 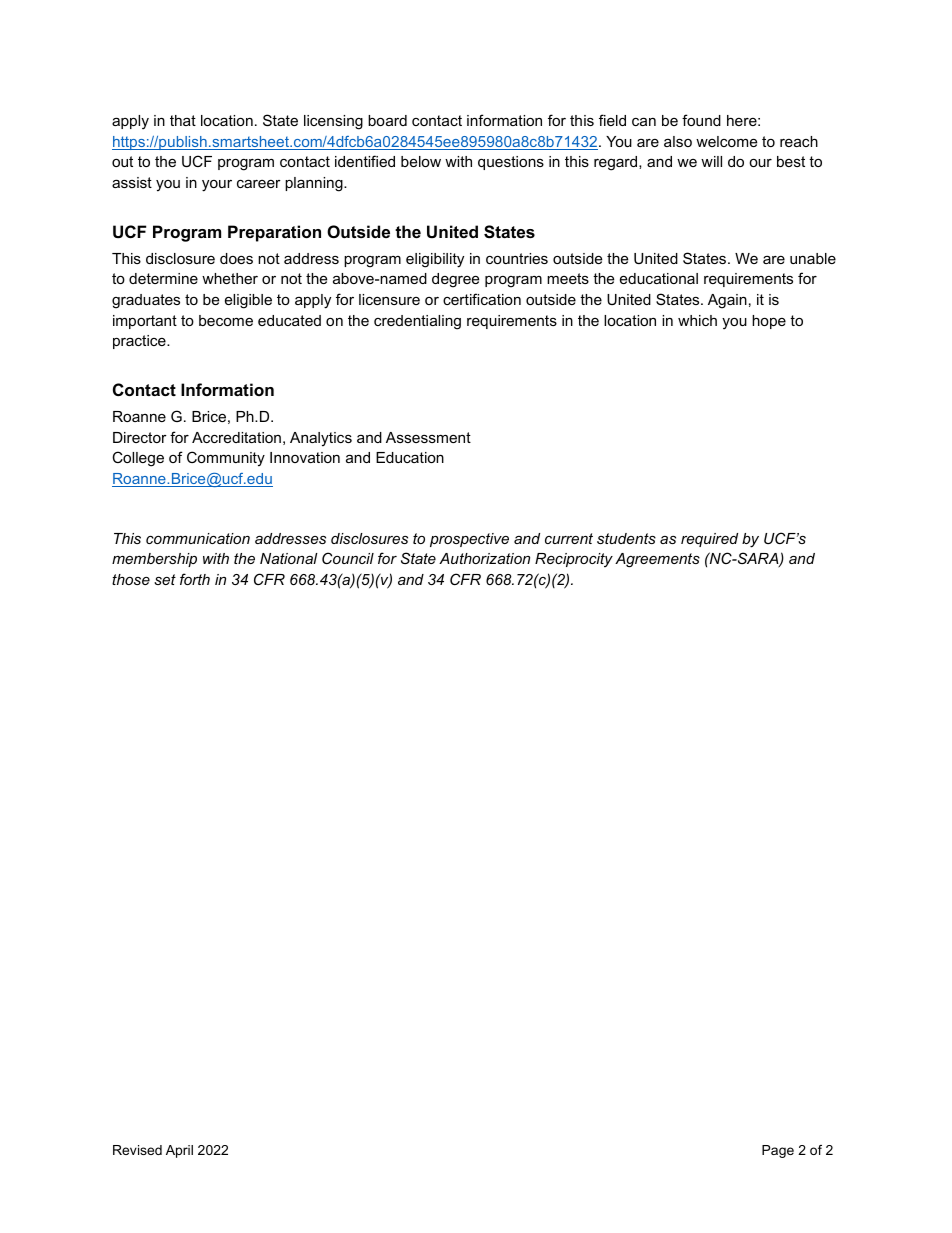 I want to click on Agreements, so click(x=657, y=560).
